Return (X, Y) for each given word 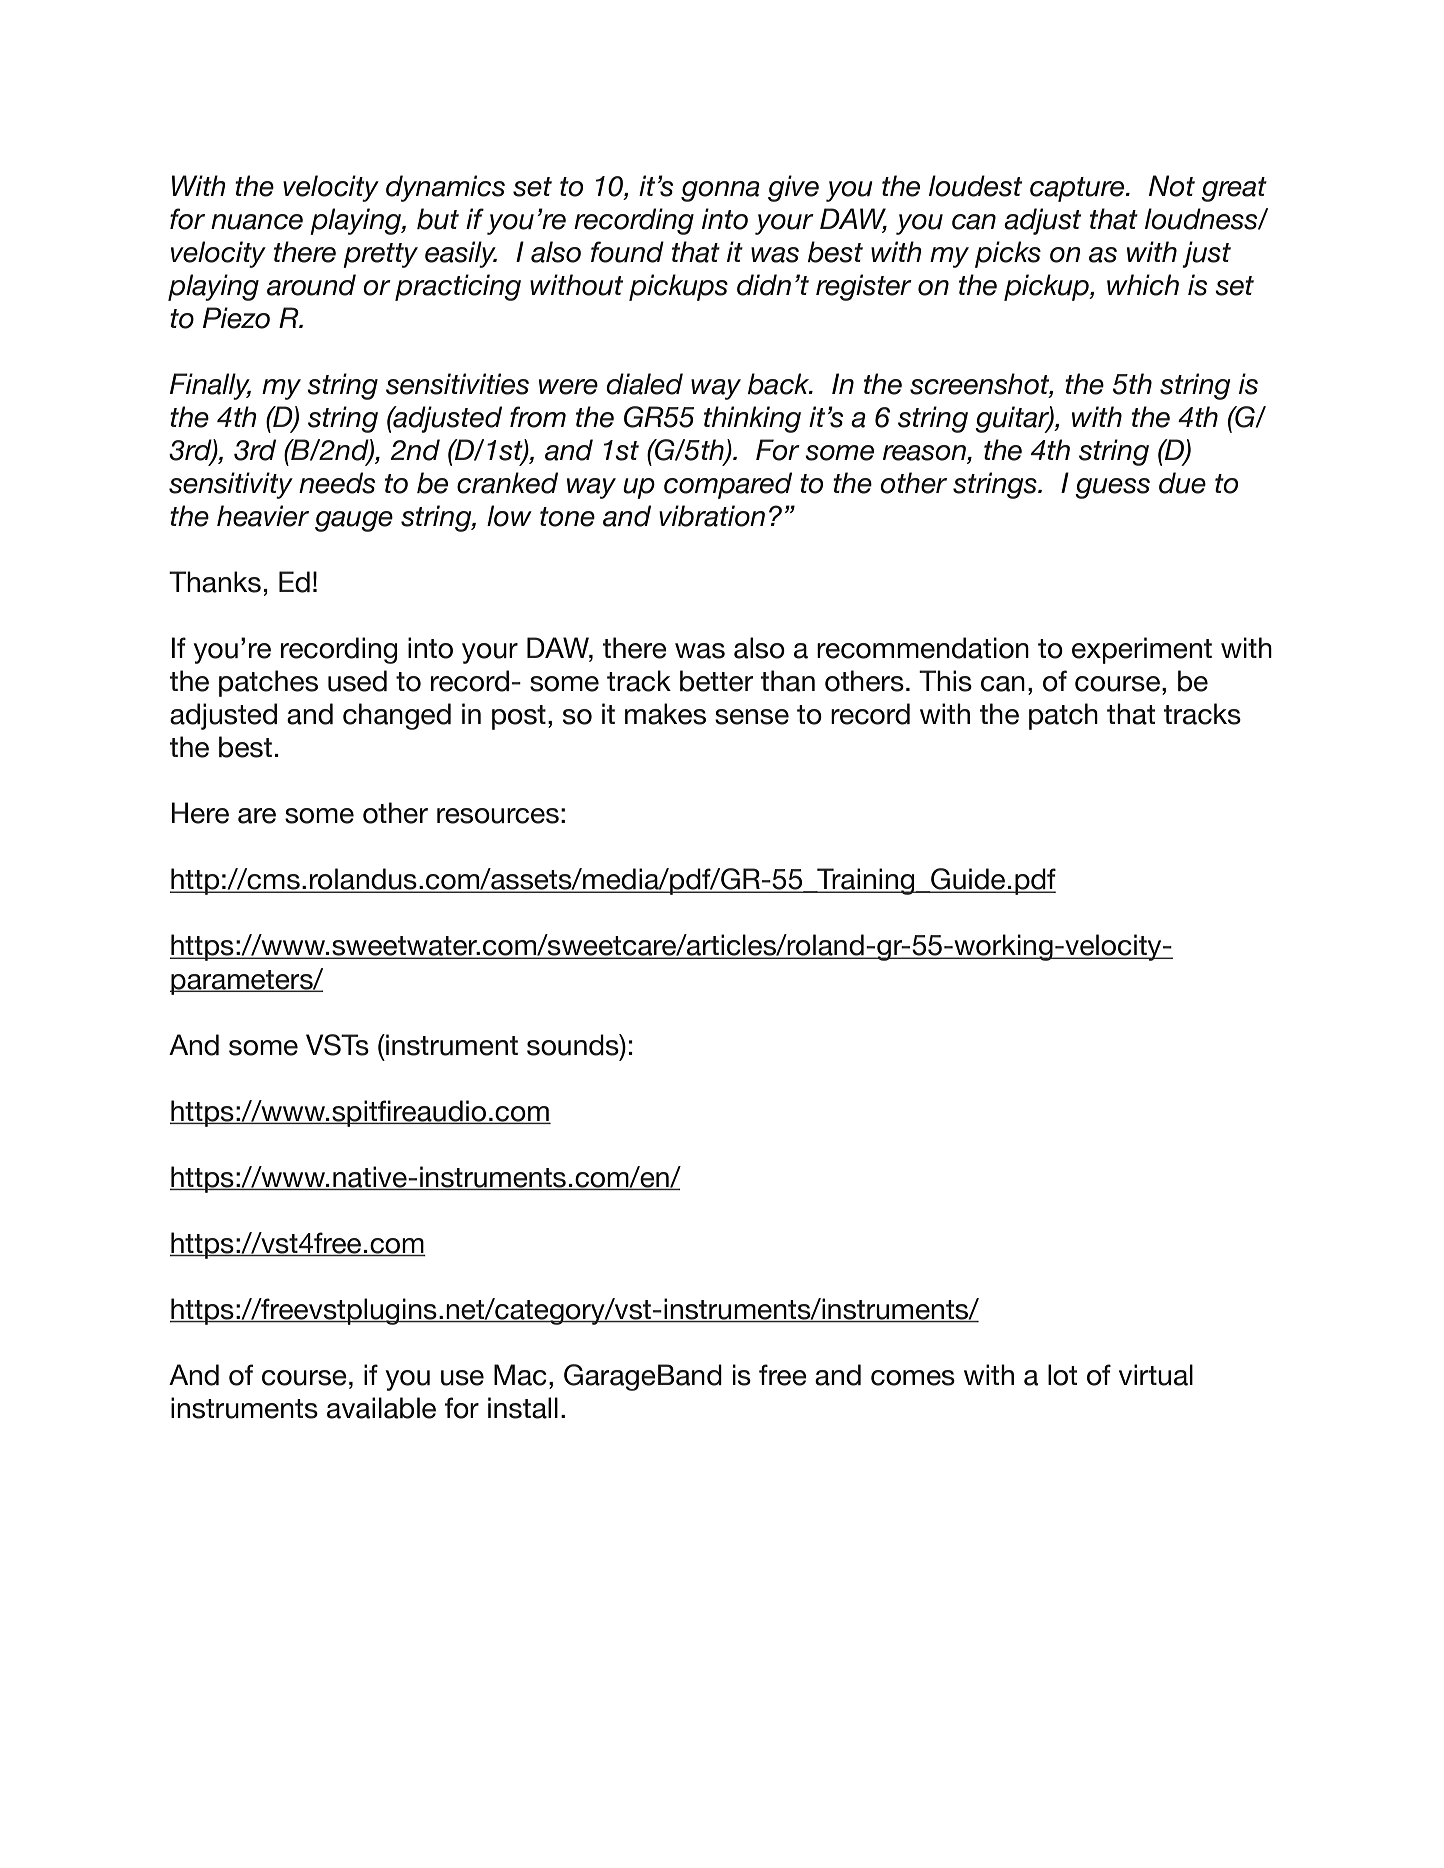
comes (913, 1378)
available (381, 1408)
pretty (380, 255)
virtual (1156, 1375)
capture (1078, 189)
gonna (720, 191)
